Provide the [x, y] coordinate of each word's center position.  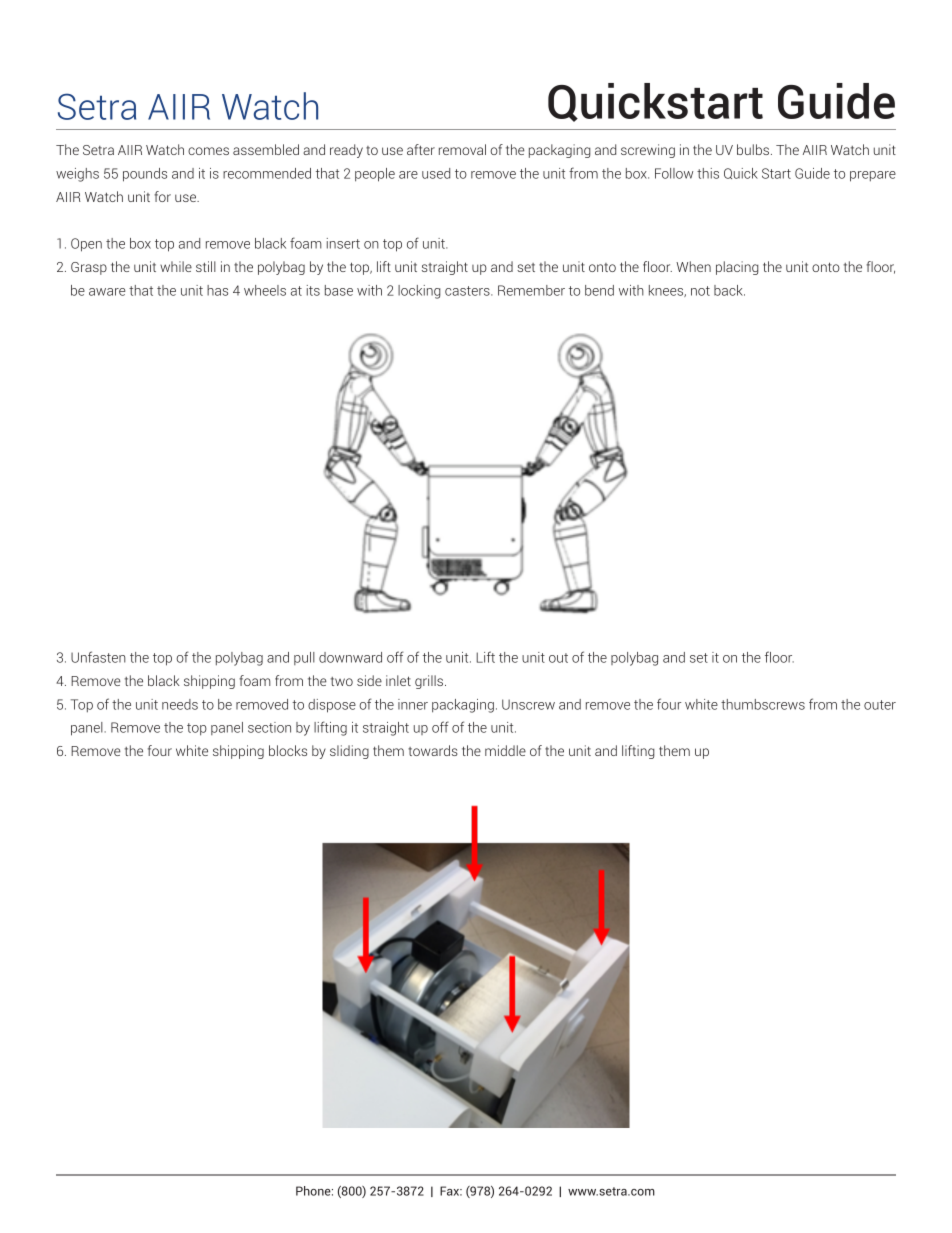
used [436, 173]
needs [180, 704]
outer [880, 705]
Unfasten [98, 657]
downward [350, 657]
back [729, 290]
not [700, 291]
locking [419, 292]
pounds [145, 175]
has [217, 290]
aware [107, 292]
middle [505, 750]
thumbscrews [763, 704]
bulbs [753, 149]
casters [468, 291]
